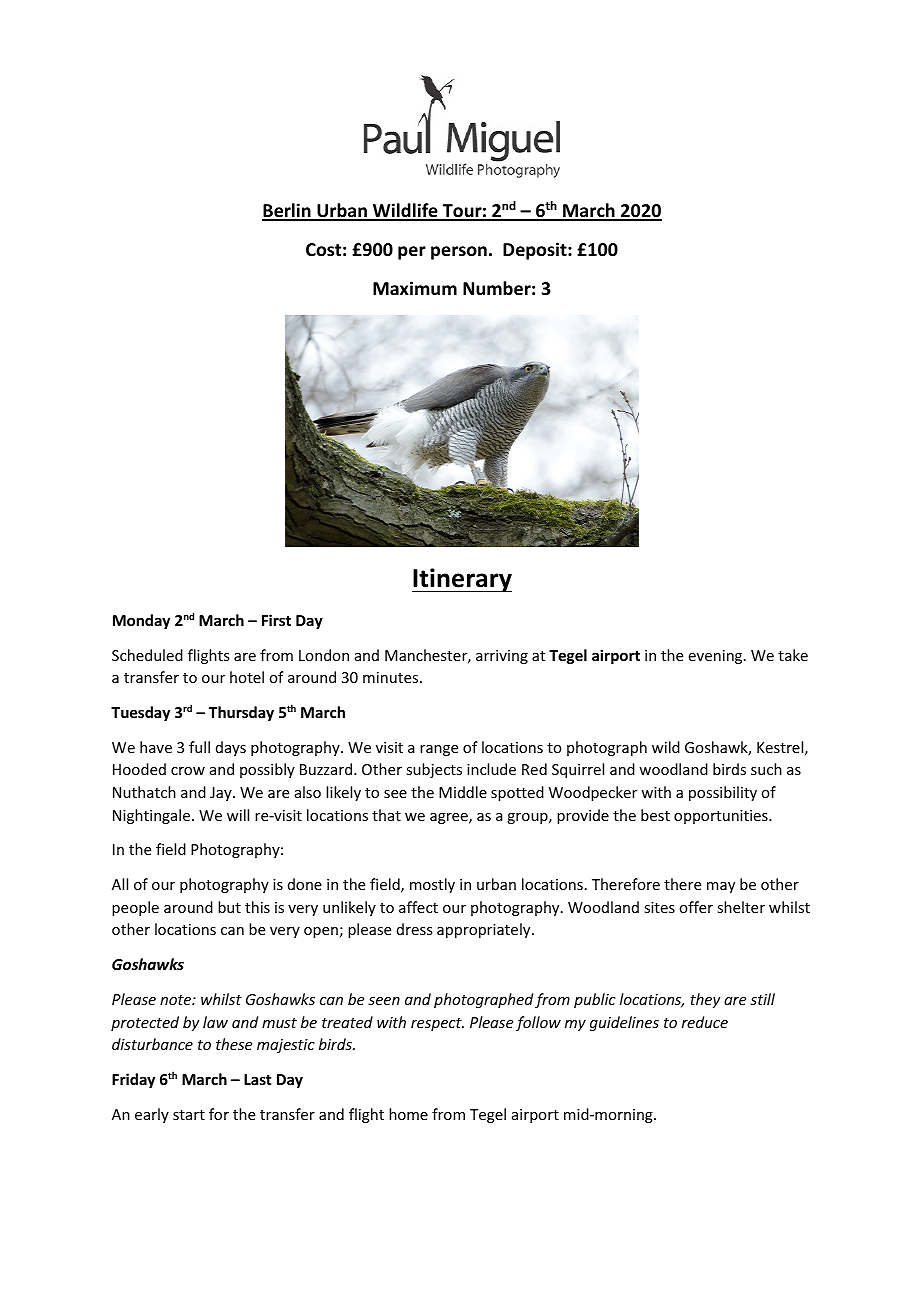  What do you see at coordinates (459, 253) in the page?
I see `person` at bounding box center [459, 253].
